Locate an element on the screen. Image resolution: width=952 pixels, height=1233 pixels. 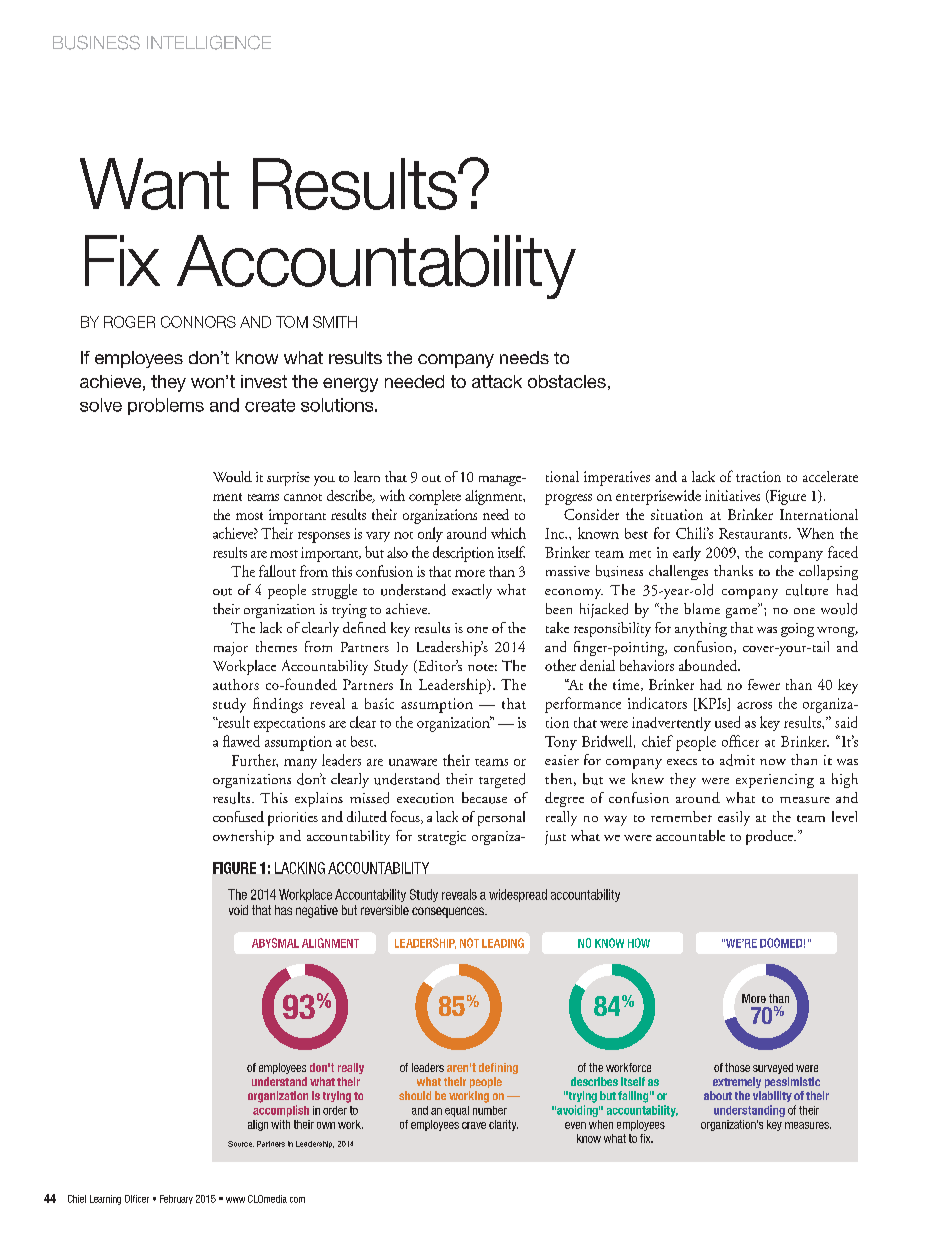
game is located at coordinates (743, 611).
